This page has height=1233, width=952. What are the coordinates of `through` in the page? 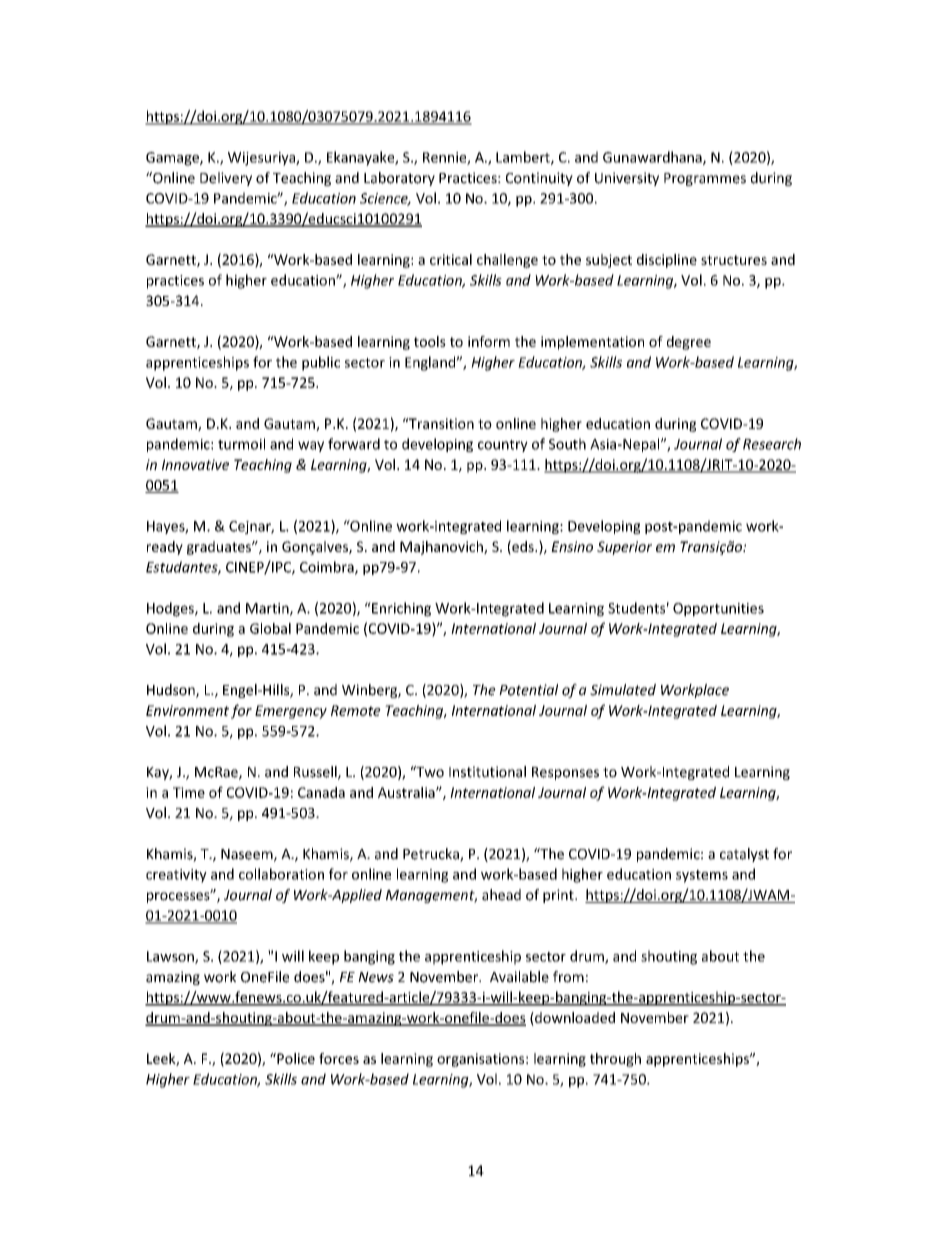 It's located at (615, 1060).
